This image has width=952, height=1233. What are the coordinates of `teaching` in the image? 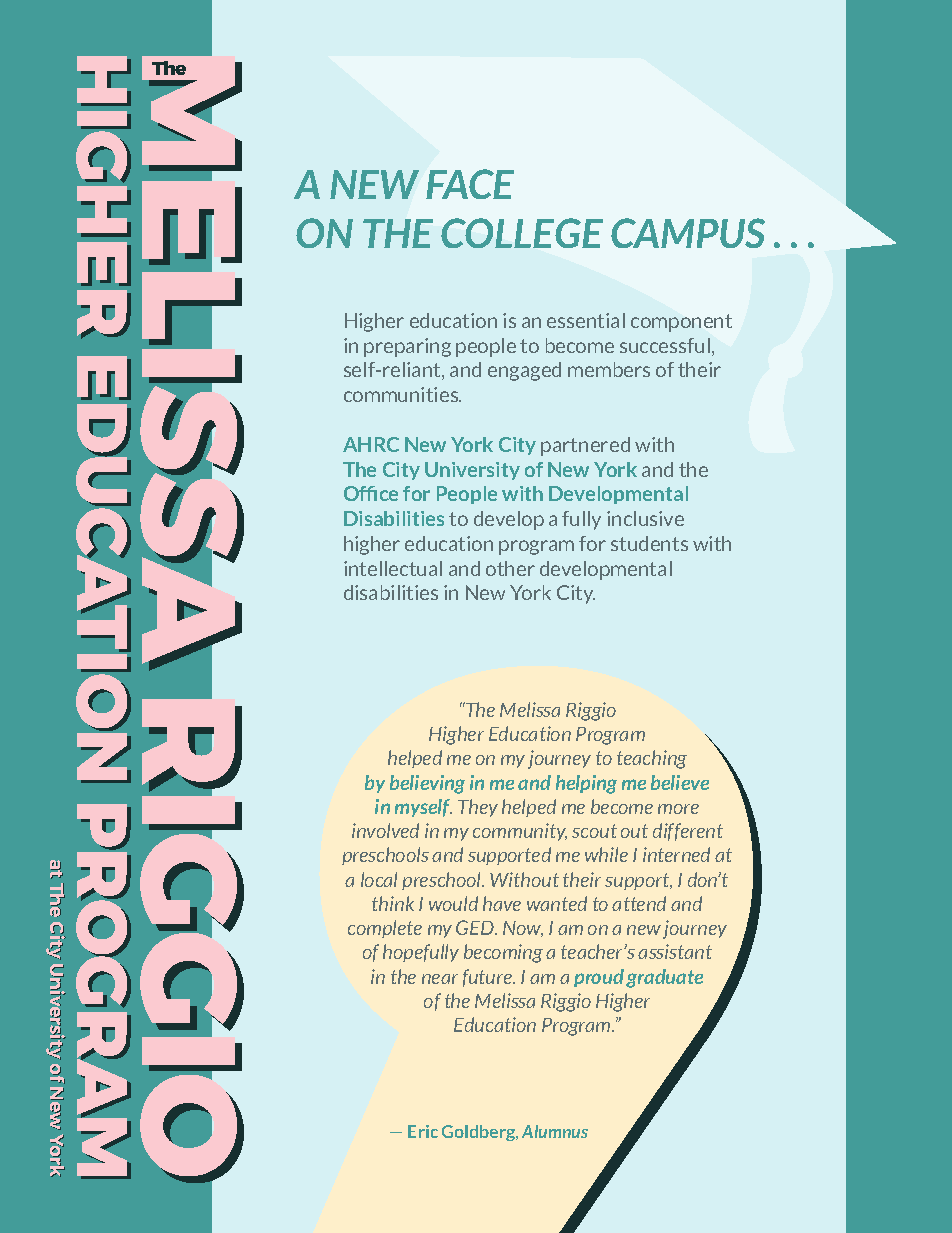 It's located at (652, 759).
